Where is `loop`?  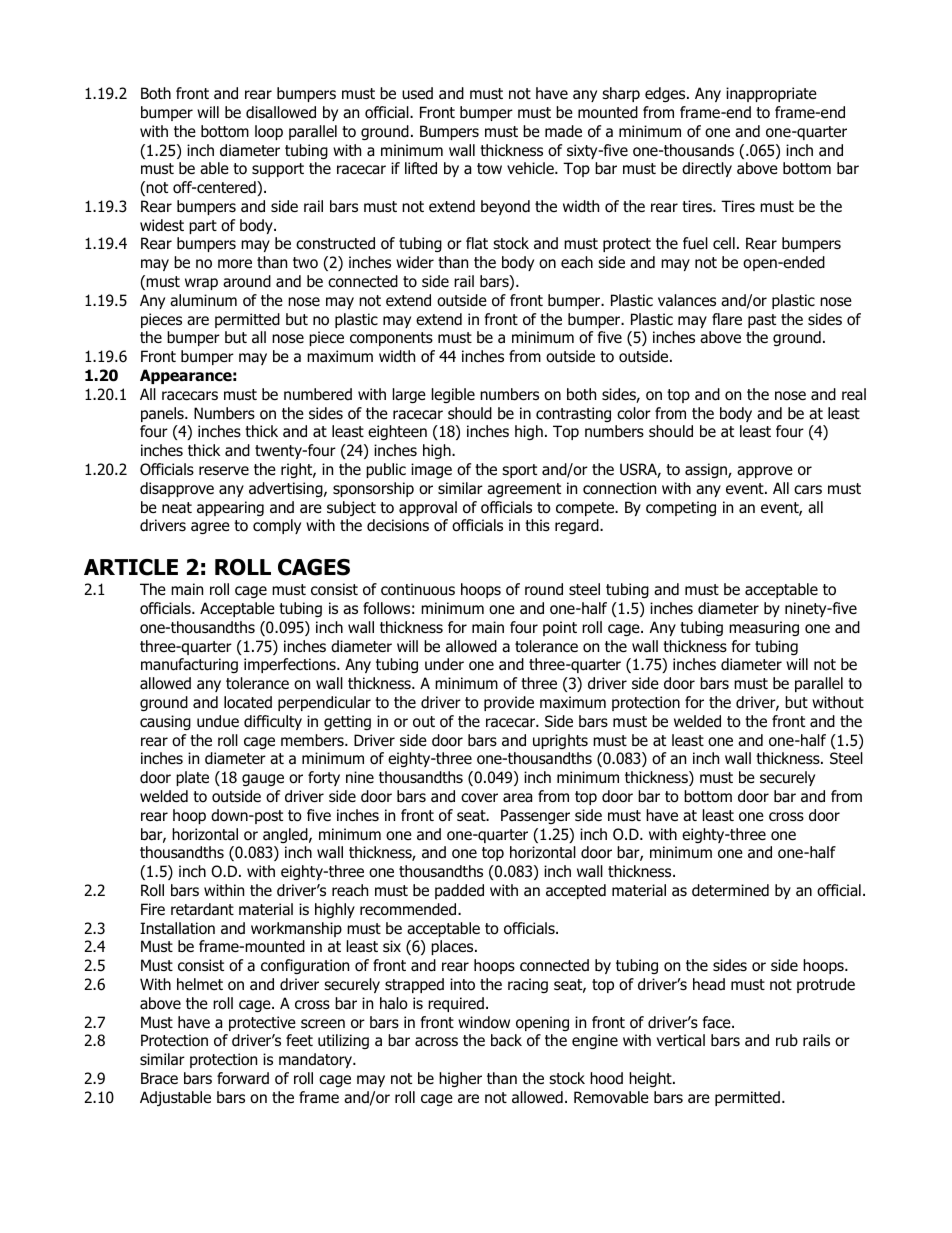 loop is located at coordinates (269, 132).
